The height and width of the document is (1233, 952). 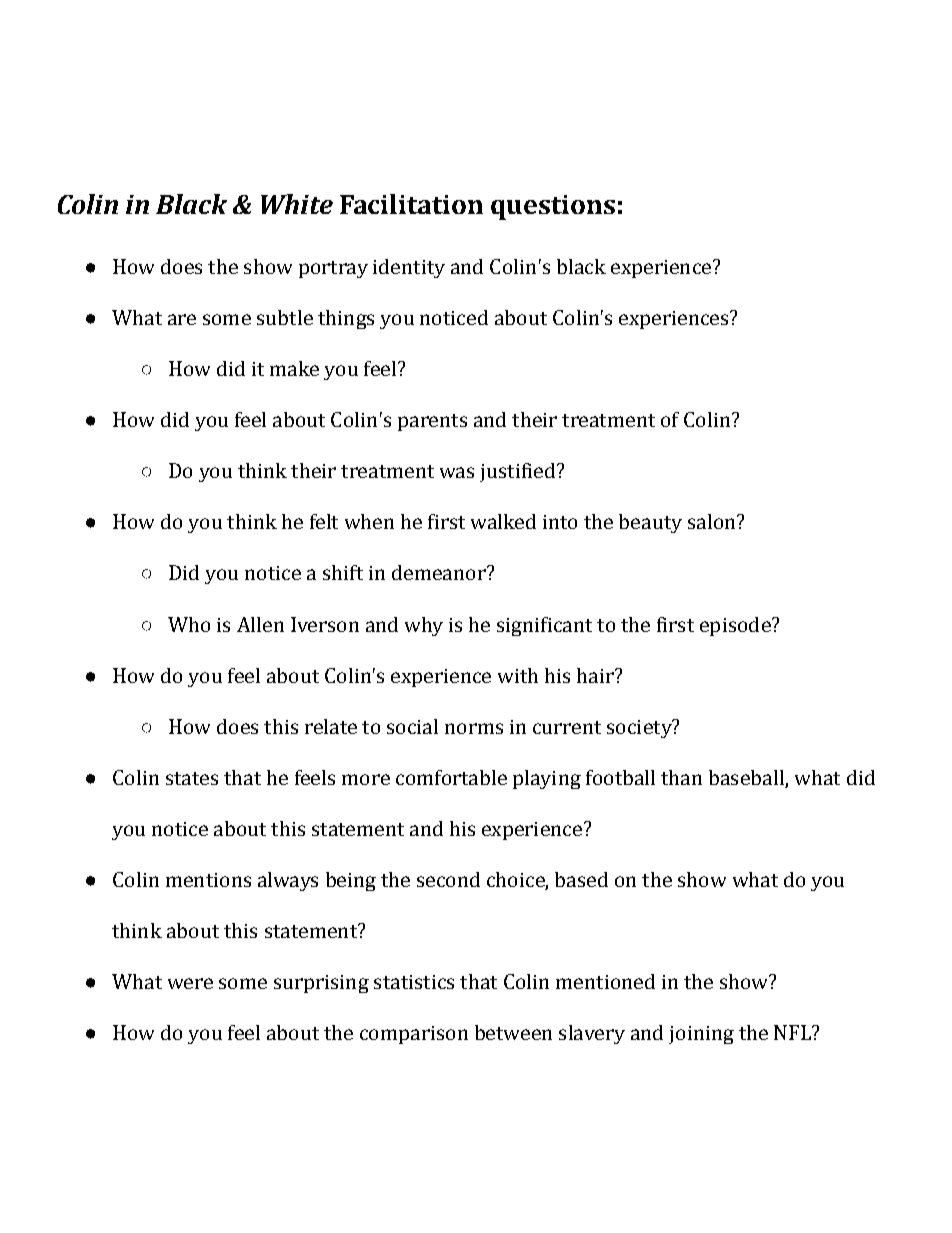 I want to click on beauty, so click(x=650, y=523).
